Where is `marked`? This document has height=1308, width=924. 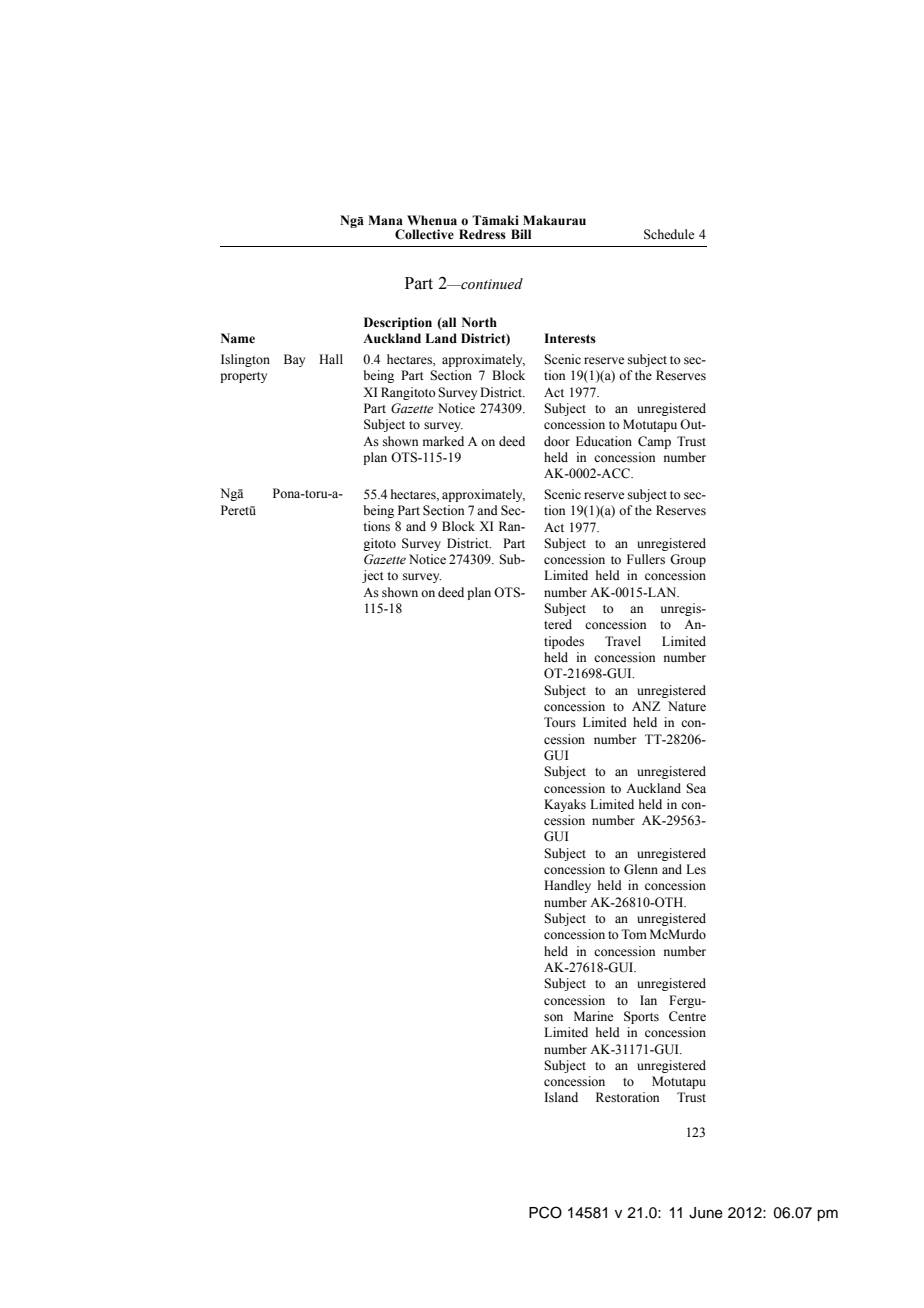
marked is located at coordinates (443, 441).
